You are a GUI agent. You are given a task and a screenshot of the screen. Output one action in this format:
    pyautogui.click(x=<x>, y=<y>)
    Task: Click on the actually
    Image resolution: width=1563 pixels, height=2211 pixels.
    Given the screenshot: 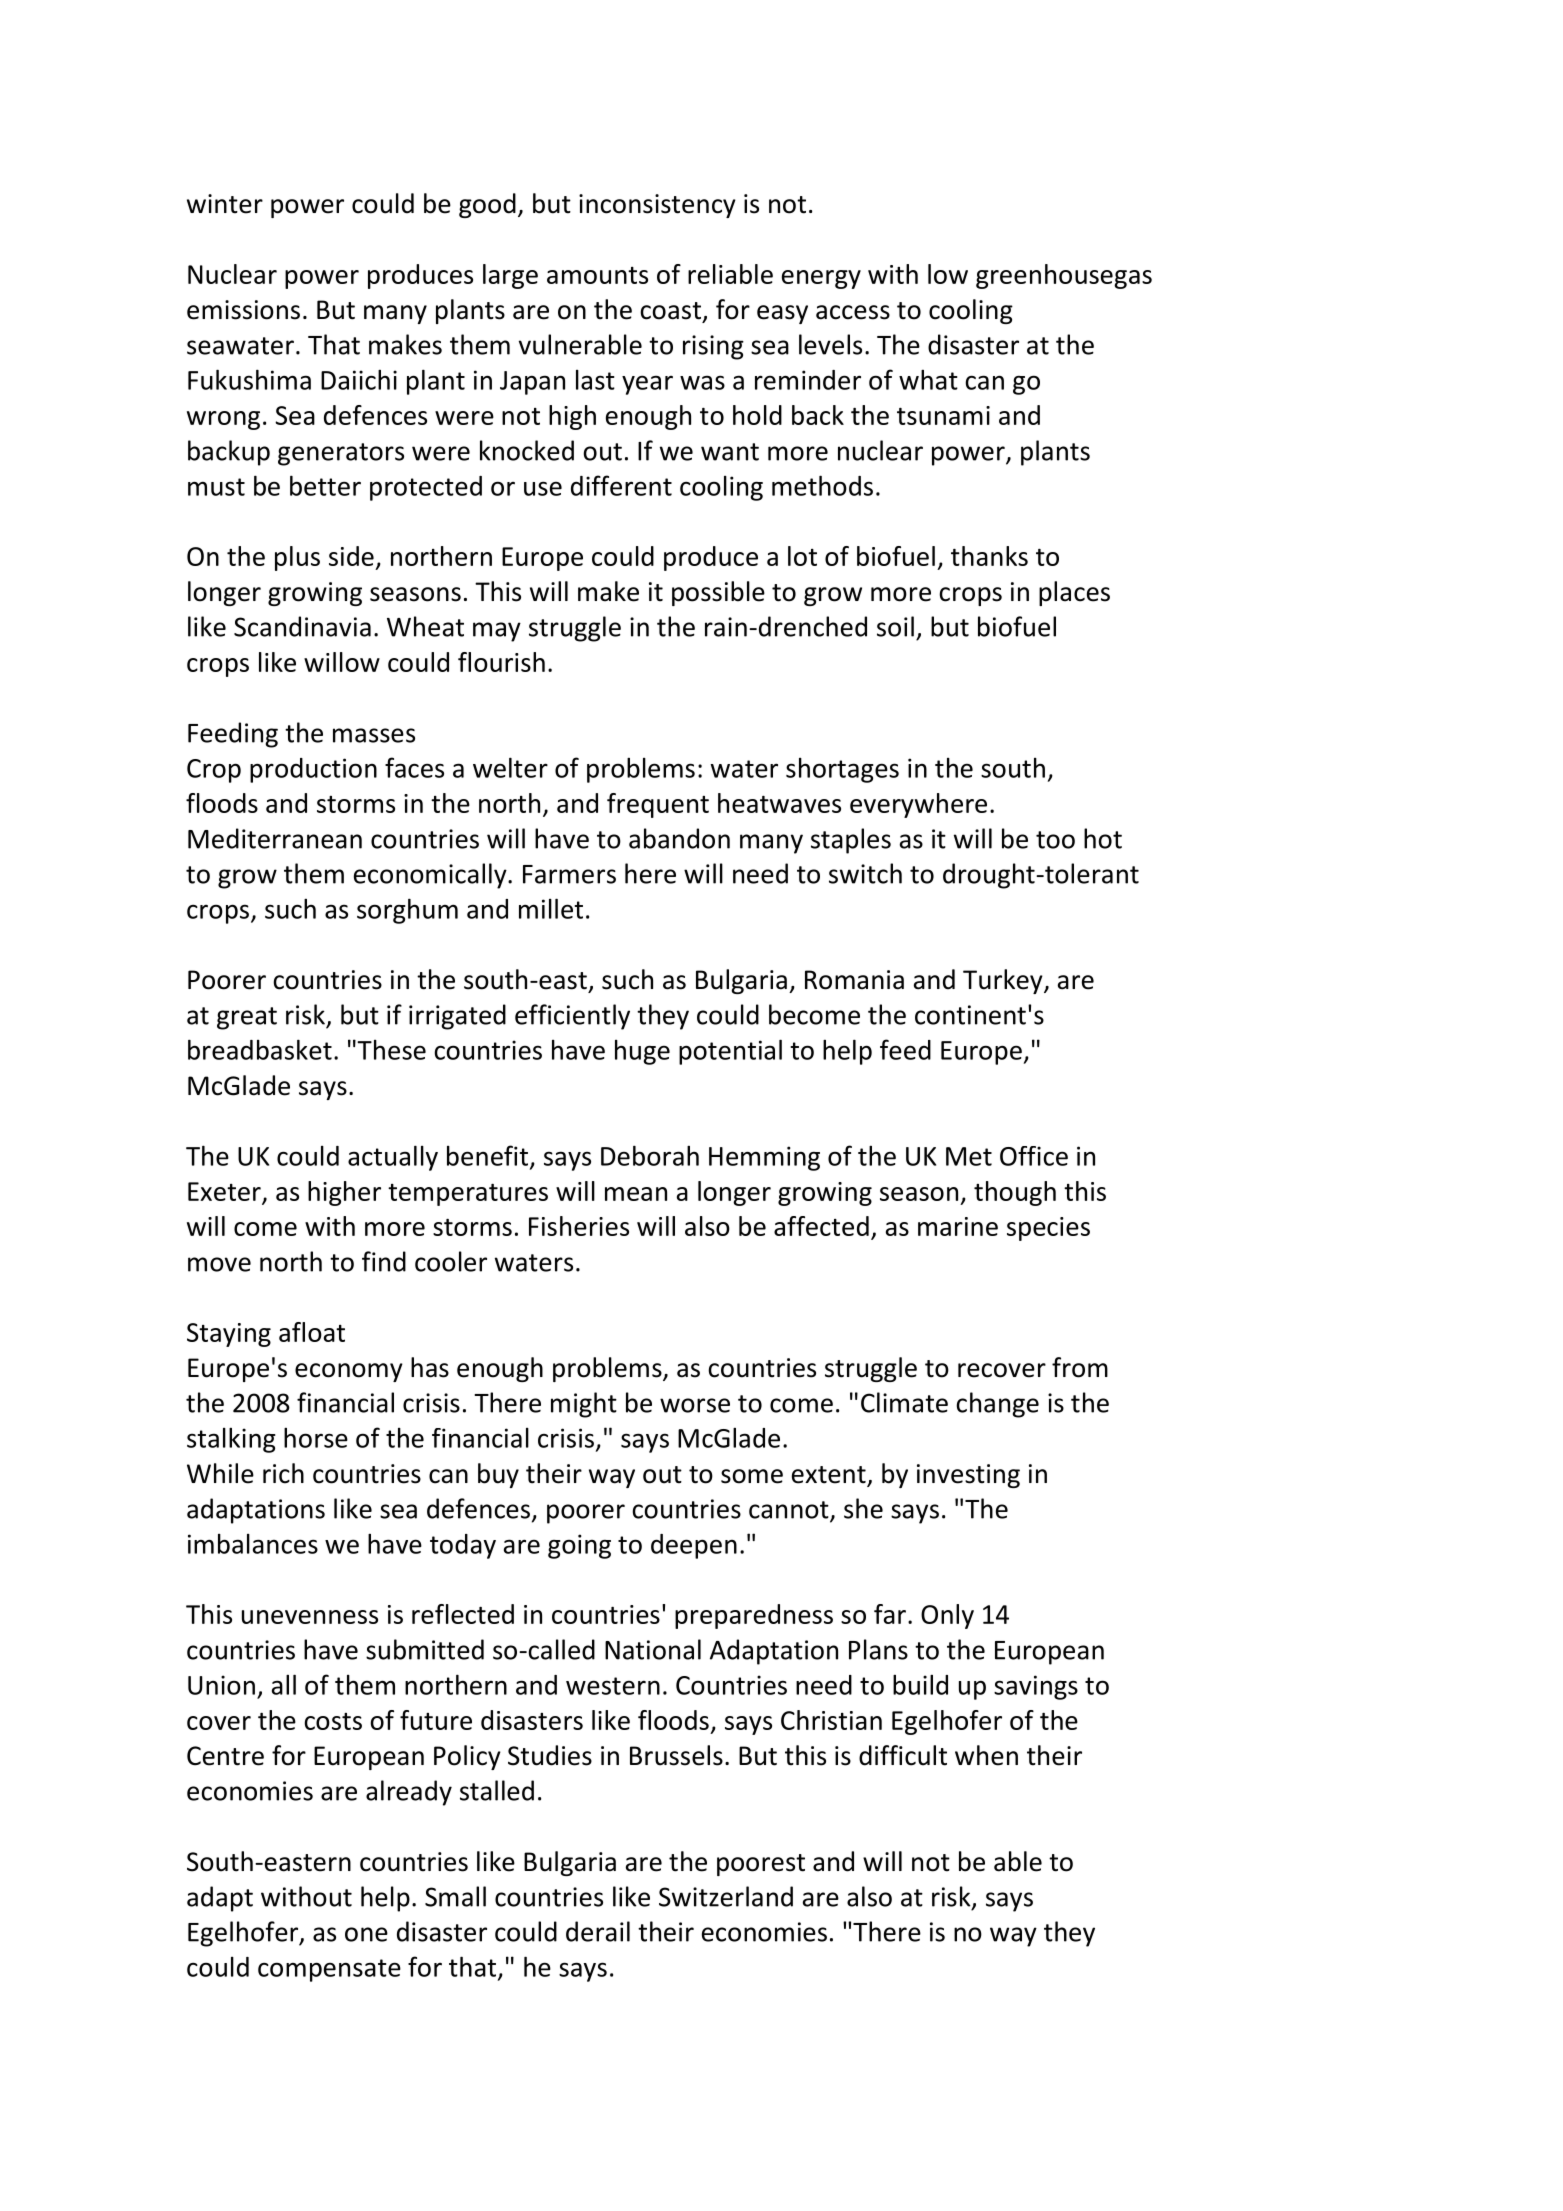 What is the action you would take?
    pyautogui.click(x=393, y=1158)
